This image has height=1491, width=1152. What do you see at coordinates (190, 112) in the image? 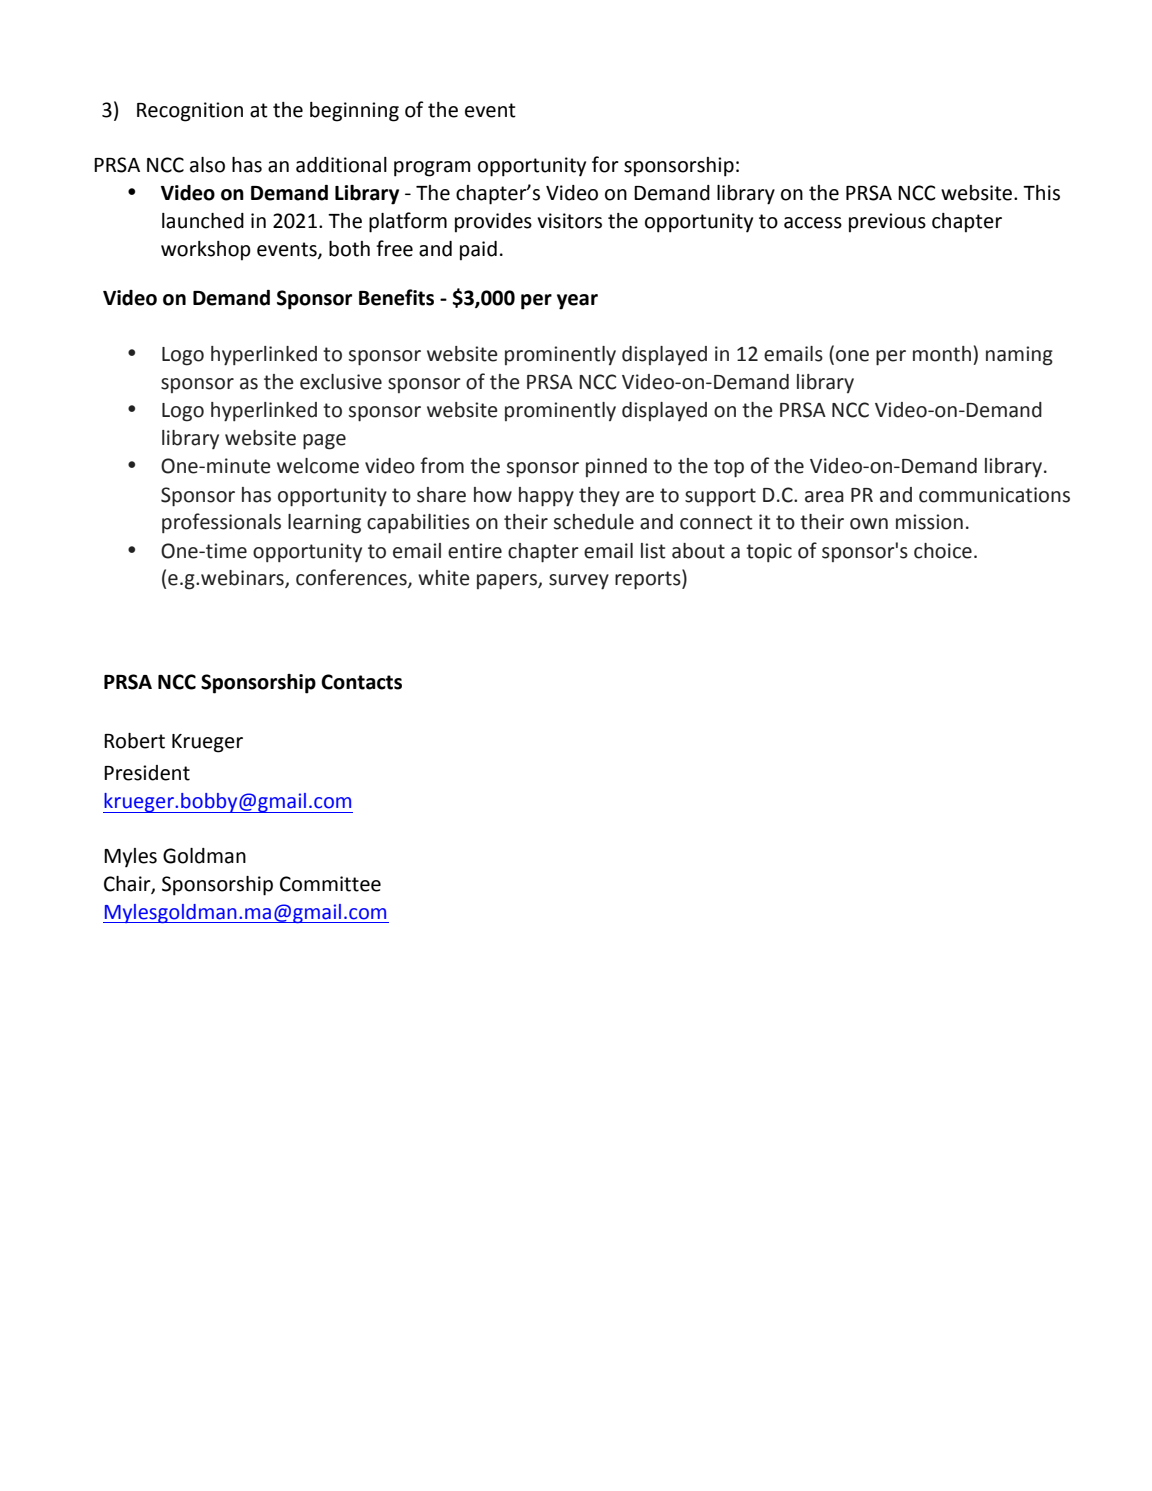
I see `Recognition` at bounding box center [190, 112].
